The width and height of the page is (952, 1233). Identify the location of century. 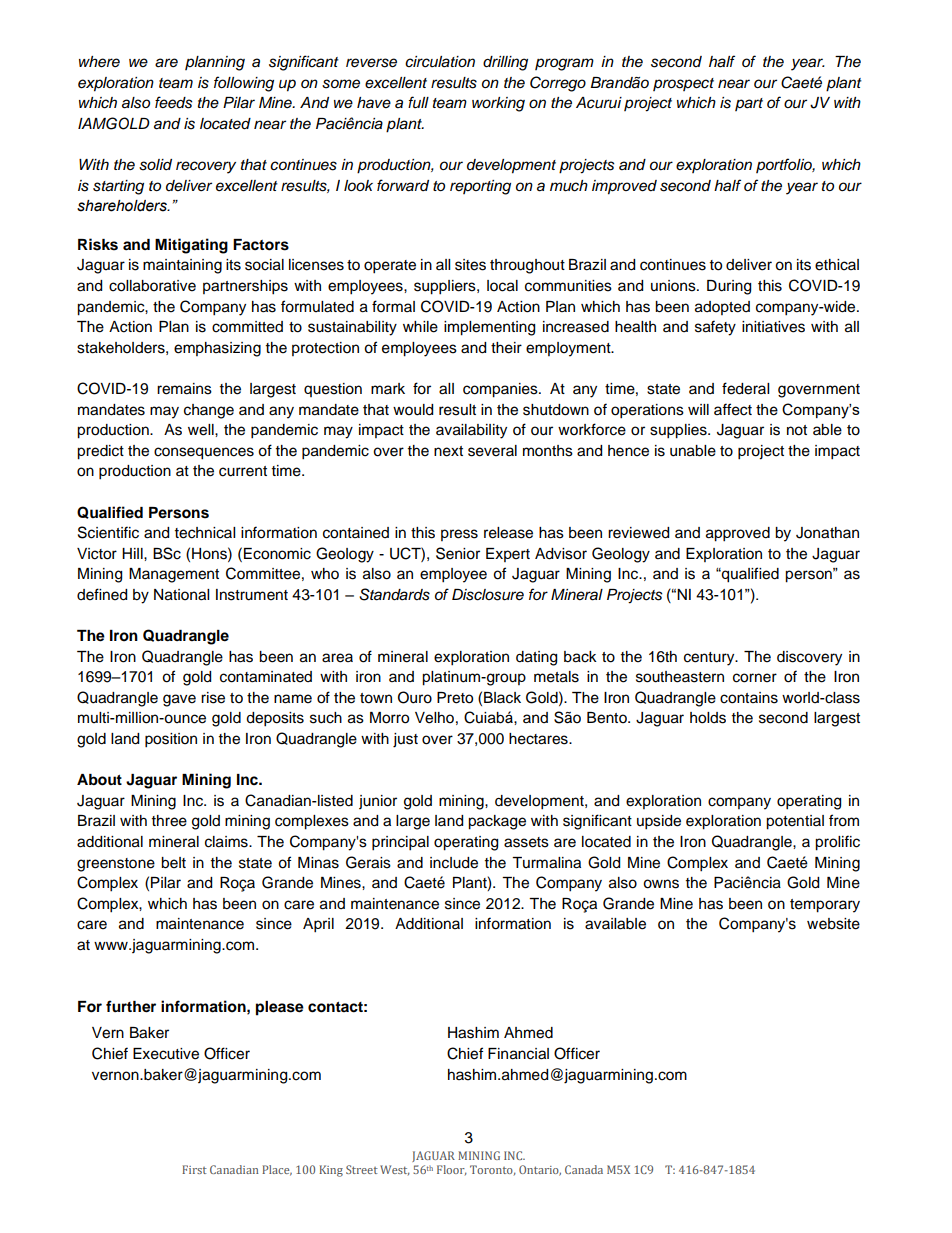
(710, 659).
